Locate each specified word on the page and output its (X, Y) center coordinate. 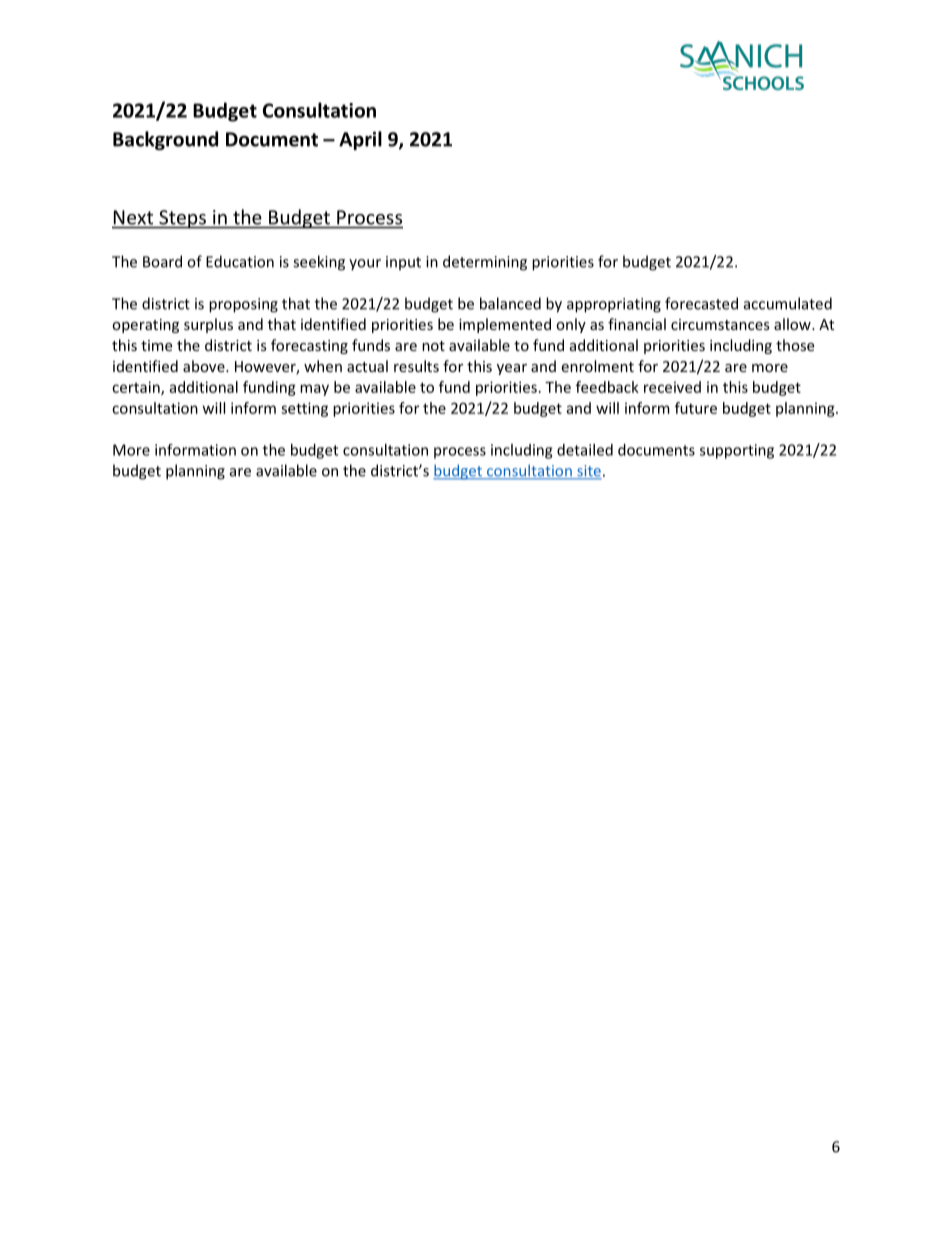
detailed (585, 450)
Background (165, 140)
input (403, 263)
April (360, 140)
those (795, 345)
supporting (737, 451)
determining (485, 263)
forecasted (701, 303)
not (433, 346)
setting (304, 409)
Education (240, 261)
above (205, 366)
